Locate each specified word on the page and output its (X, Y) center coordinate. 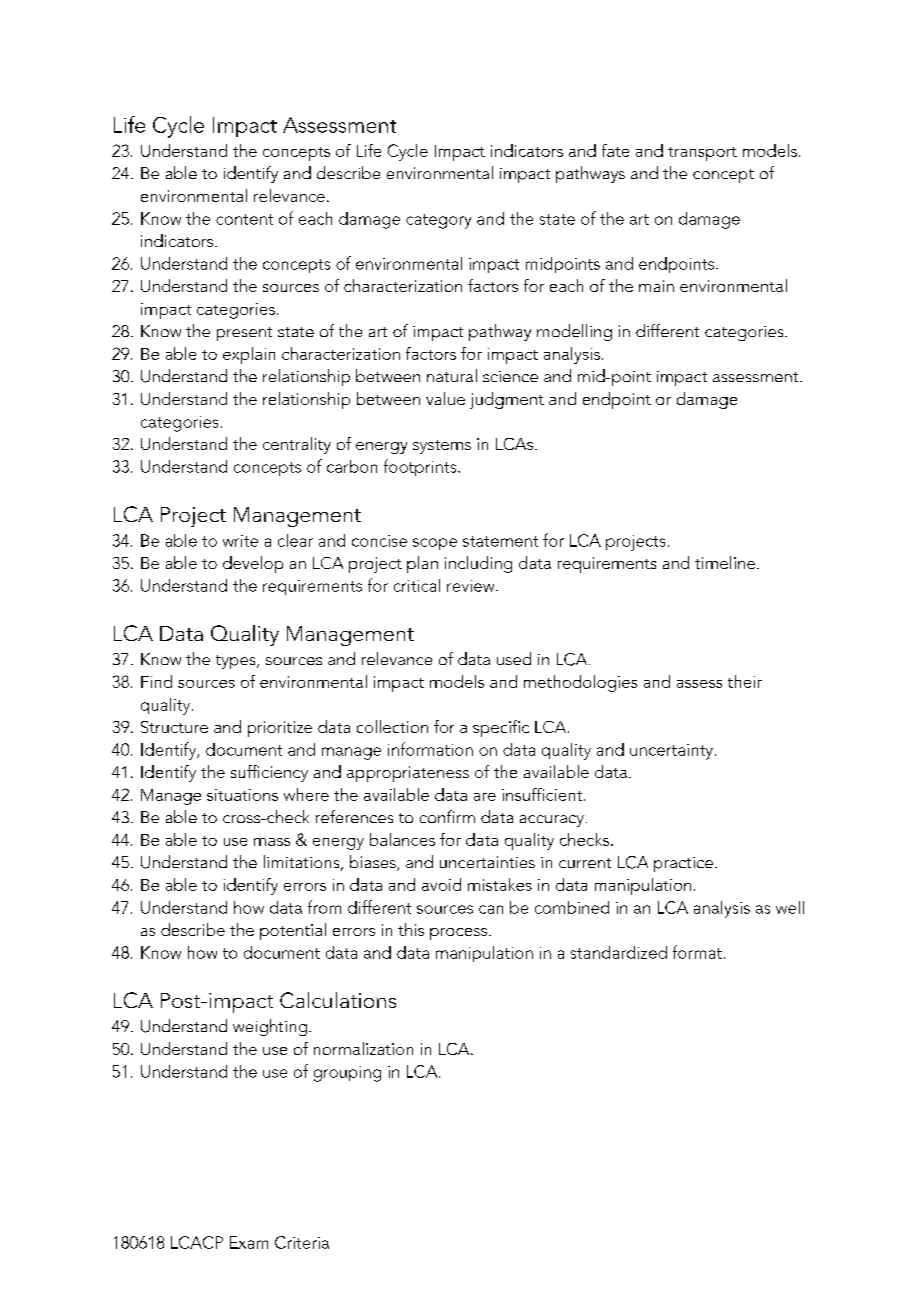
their (745, 681)
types (237, 662)
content (244, 219)
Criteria (302, 1242)
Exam (249, 1242)
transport (702, 154)
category (438, 221)
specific (501, 728)
